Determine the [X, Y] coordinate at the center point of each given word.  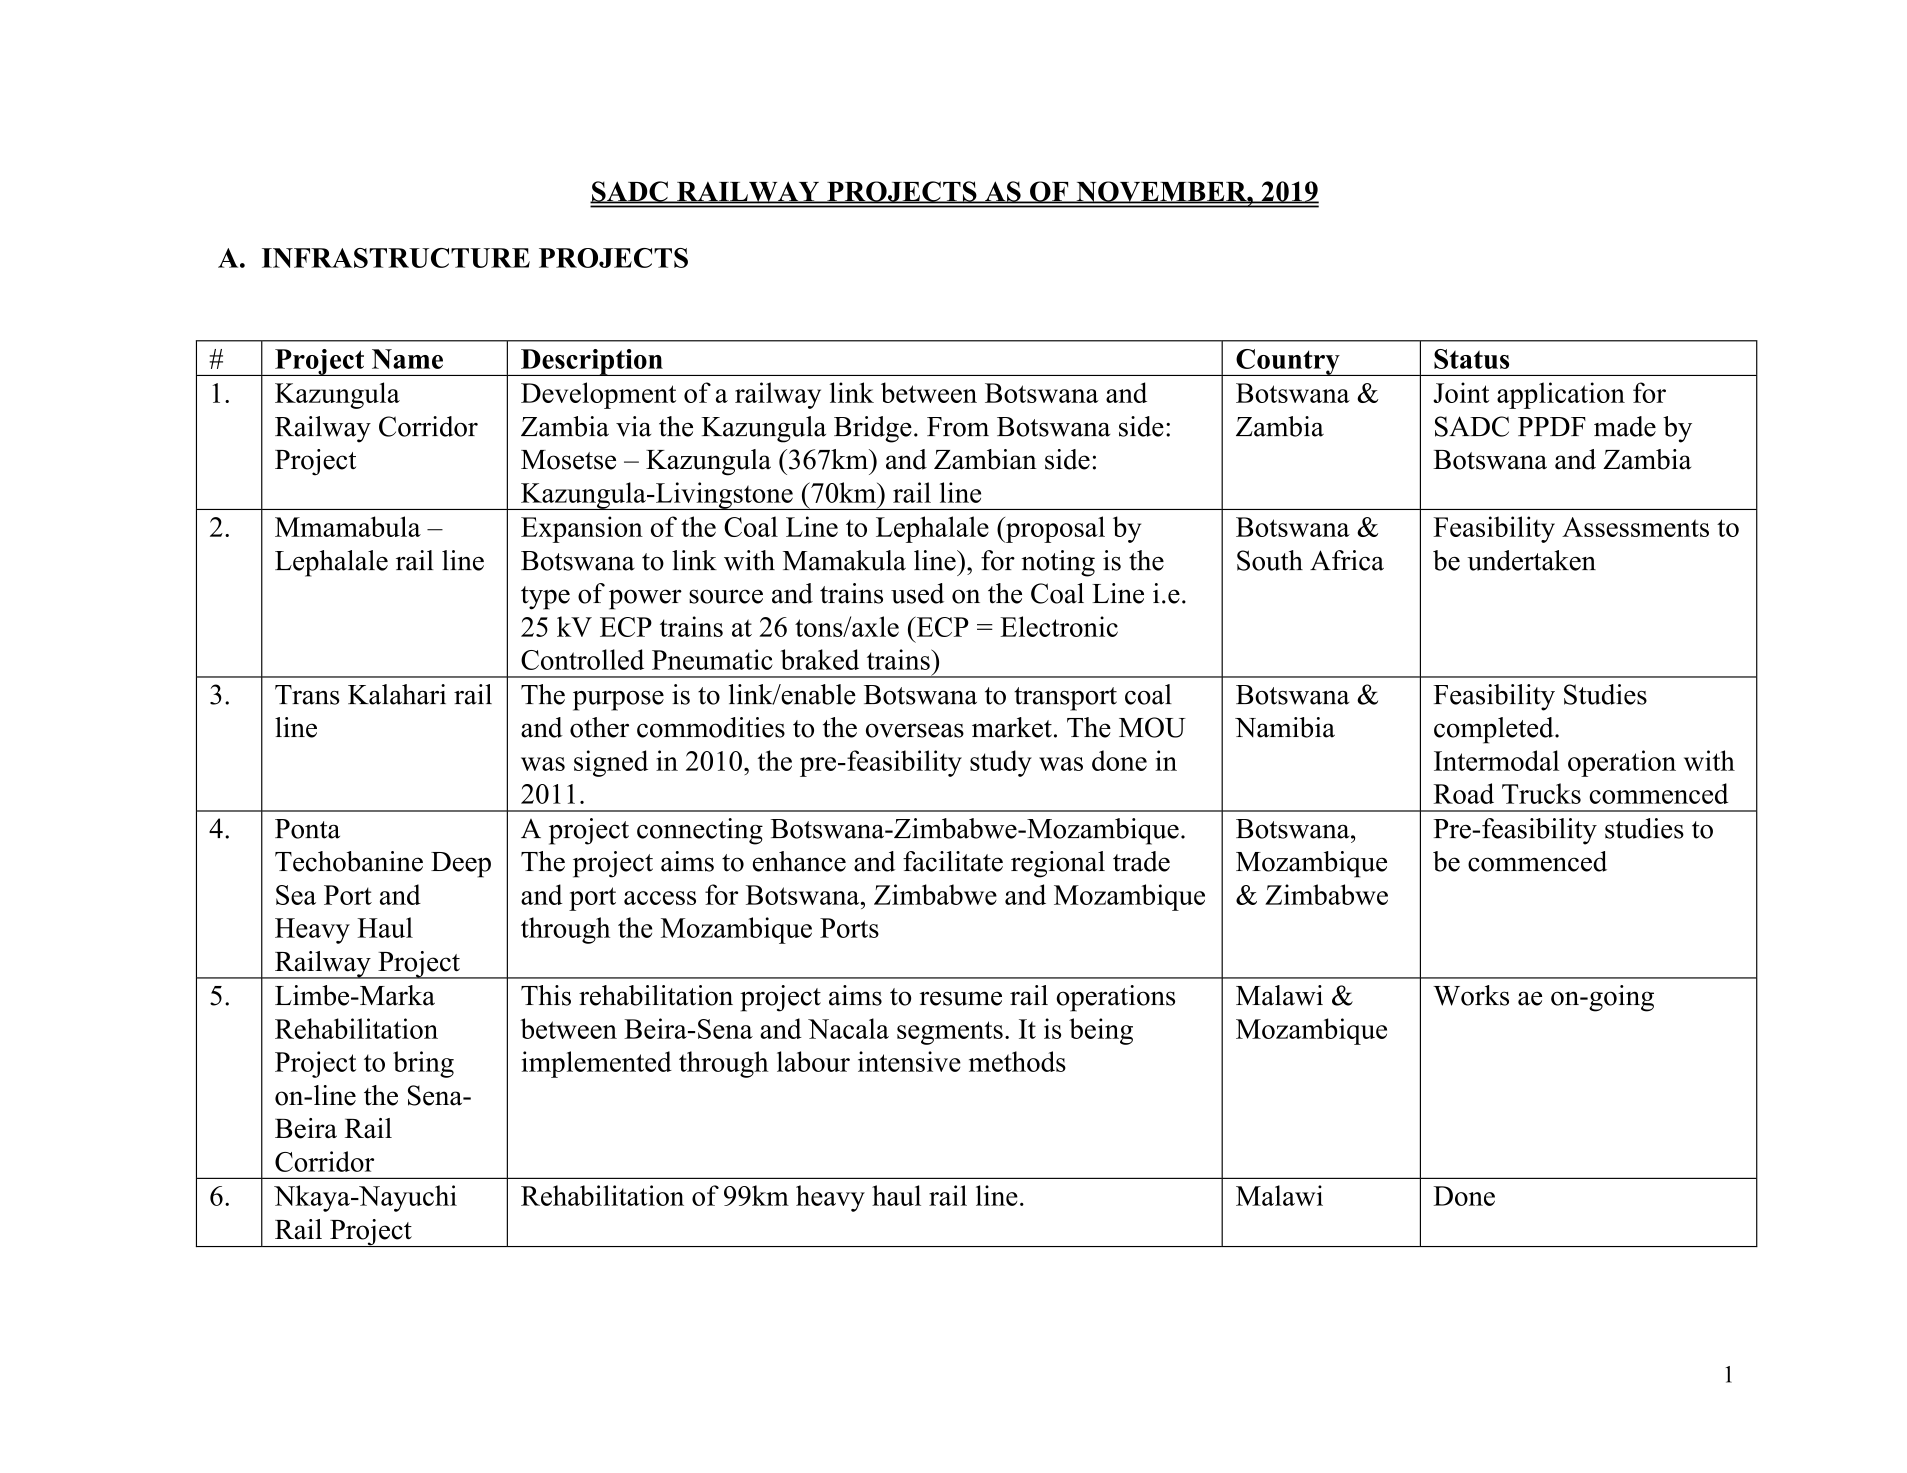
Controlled [582, 659]
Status [1471, 359]
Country [1288, 362]
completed [1495, 730]
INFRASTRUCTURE [396, 258]
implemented [597, 1064]
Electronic [1059, 626]
